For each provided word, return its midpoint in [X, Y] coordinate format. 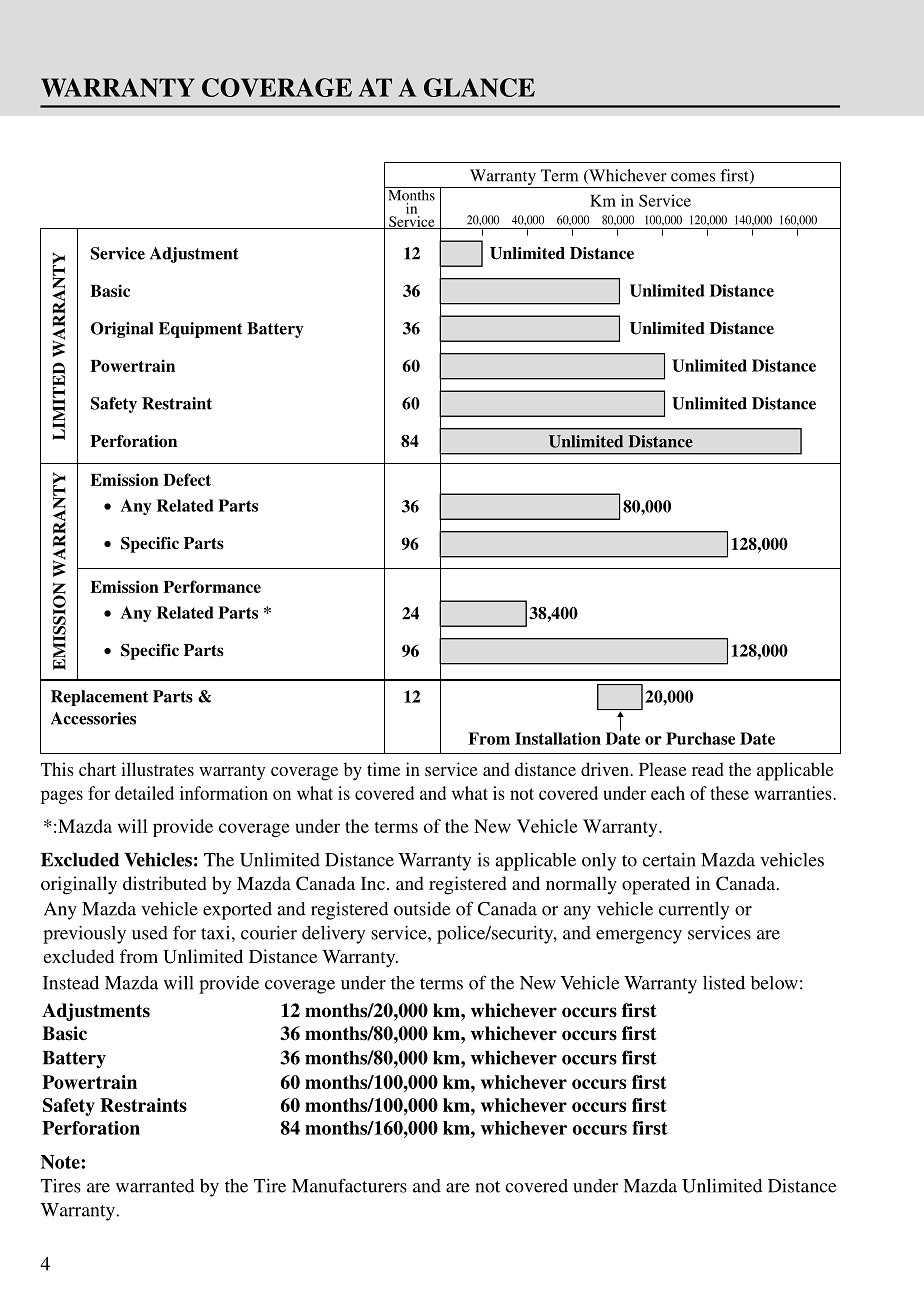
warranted [155, 1186]
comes [693, 177]
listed [724, 983]
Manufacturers [349, 1185]
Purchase [700, 738]
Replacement [99, 698]
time [383, 769]
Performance [212, 586]
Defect [187, 479]
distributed [165, 883]
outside [422, 909]
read [708, 769]
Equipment [201, 330]
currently [694, 911]
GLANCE [479, 87]
